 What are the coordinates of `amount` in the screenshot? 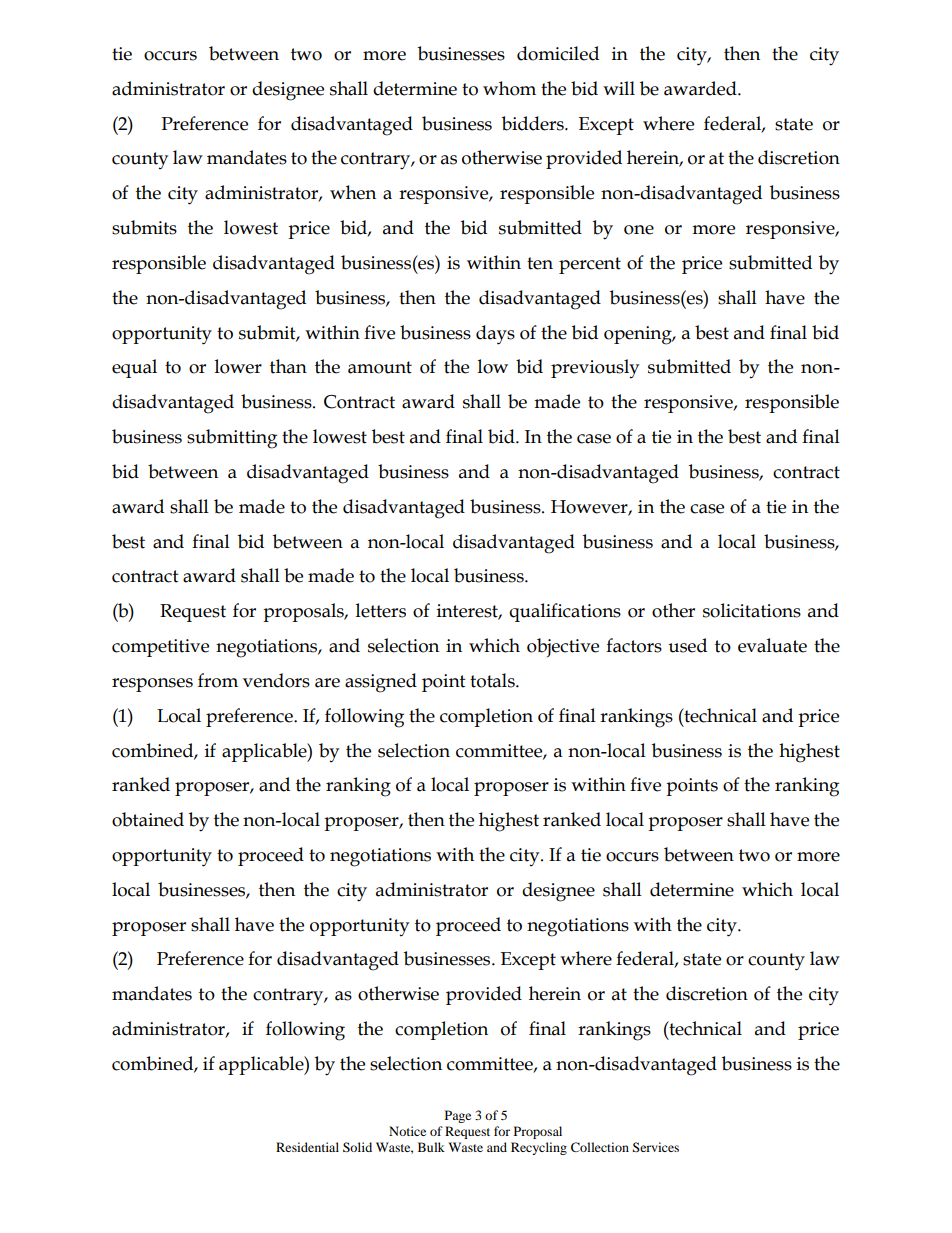 It's located at (380, 367).
